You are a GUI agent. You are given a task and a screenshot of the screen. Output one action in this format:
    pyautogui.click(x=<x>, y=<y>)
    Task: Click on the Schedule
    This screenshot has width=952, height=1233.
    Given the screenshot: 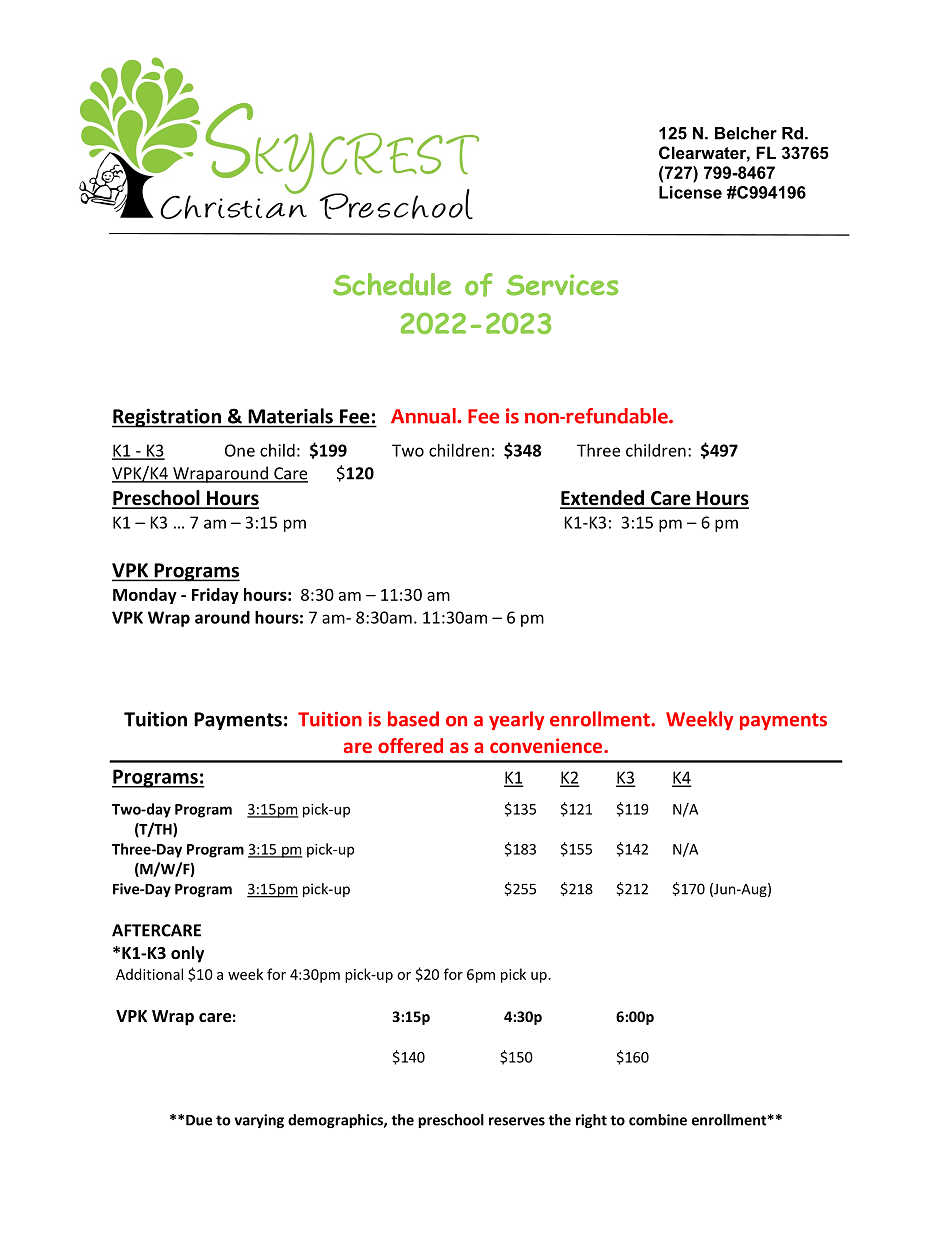 What is the action you would take?
    pyautogui.click(x=392, y=284)
